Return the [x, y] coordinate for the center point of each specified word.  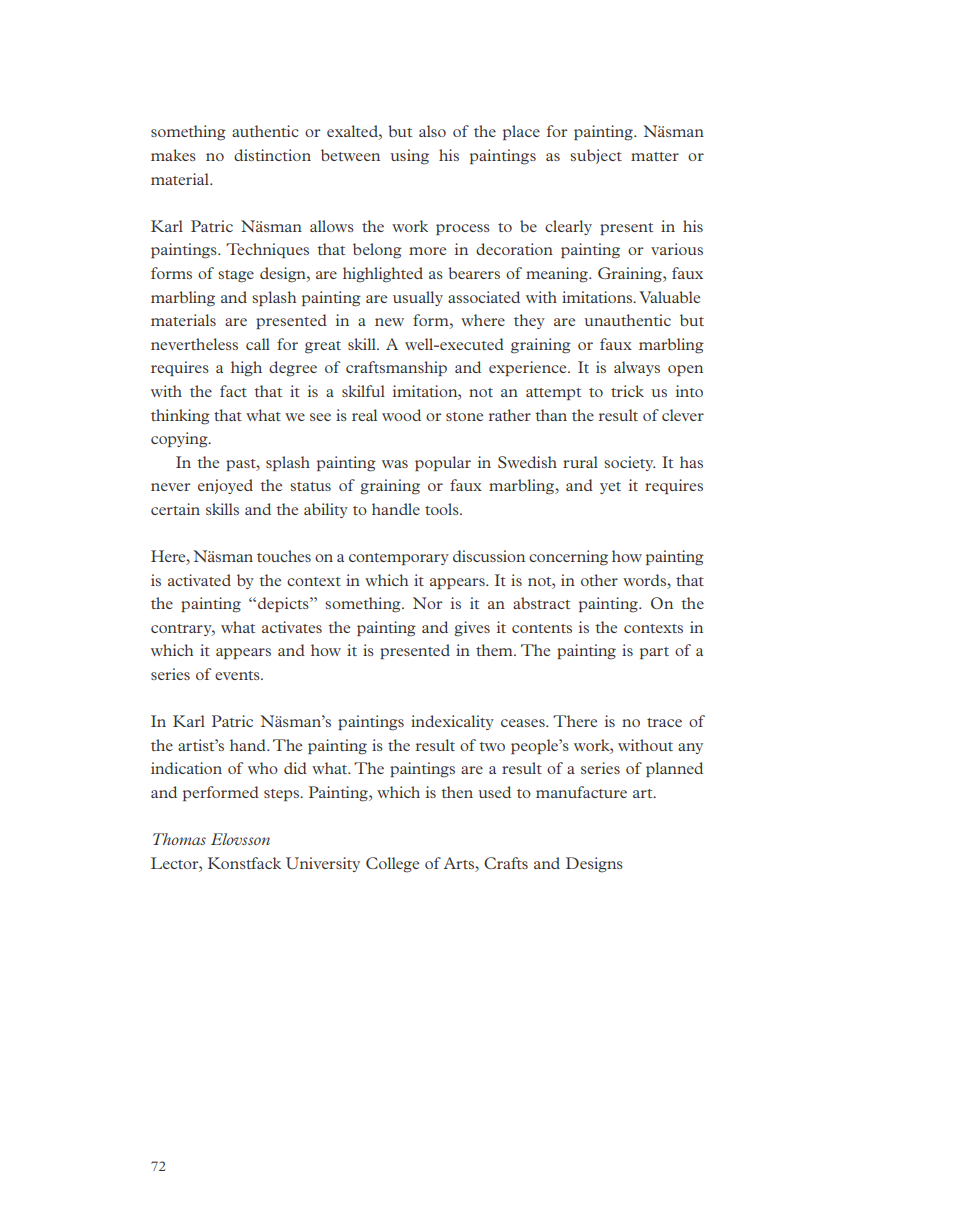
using [409, 157]
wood [401, 415]
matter [655, 156]
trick [627, 391]
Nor [428, 603]
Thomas [179, 839]
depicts [284, 604]
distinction [272, 155]
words [645, 580]
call [258, 344]
